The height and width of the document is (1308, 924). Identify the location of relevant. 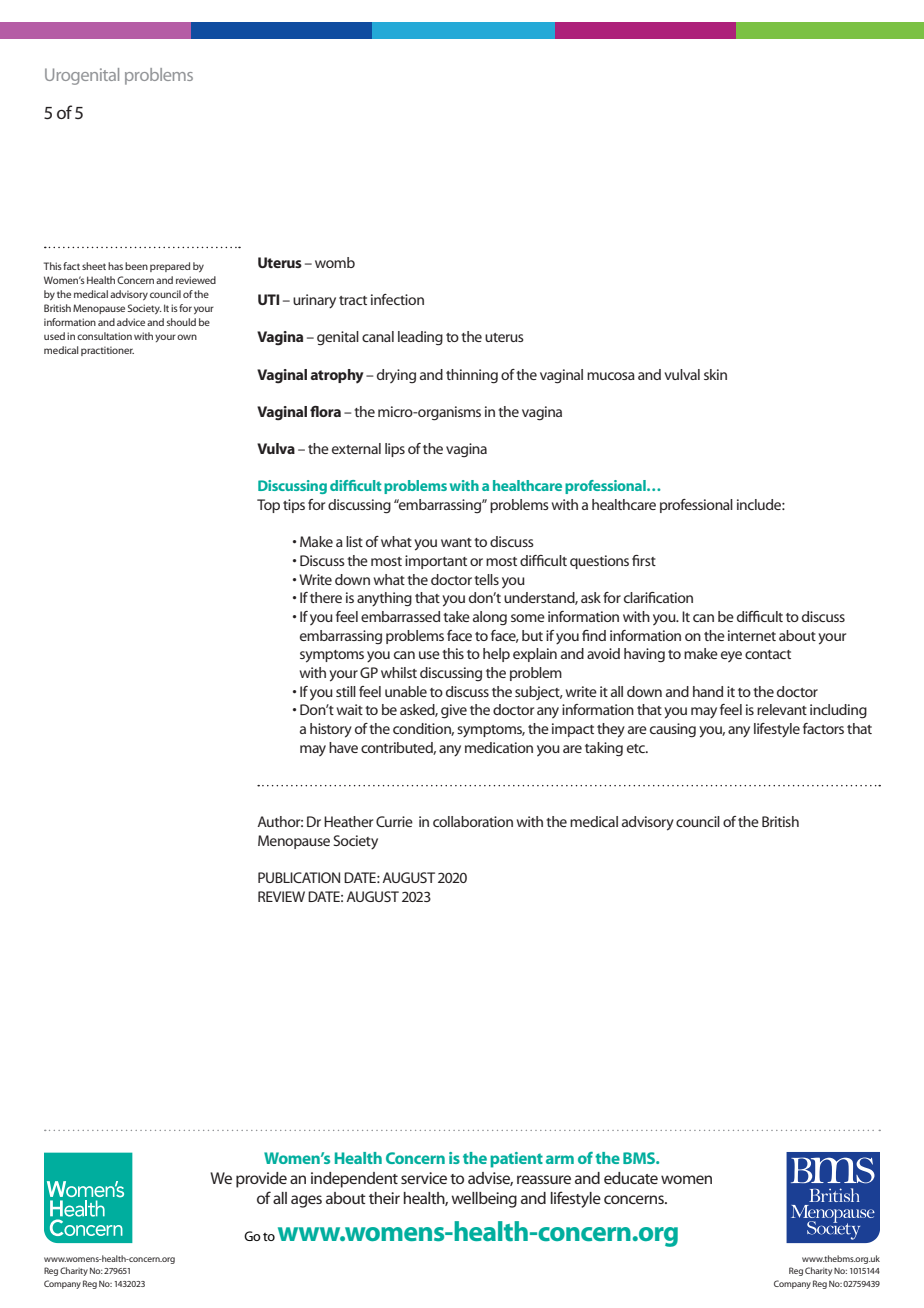
(782, 709).
